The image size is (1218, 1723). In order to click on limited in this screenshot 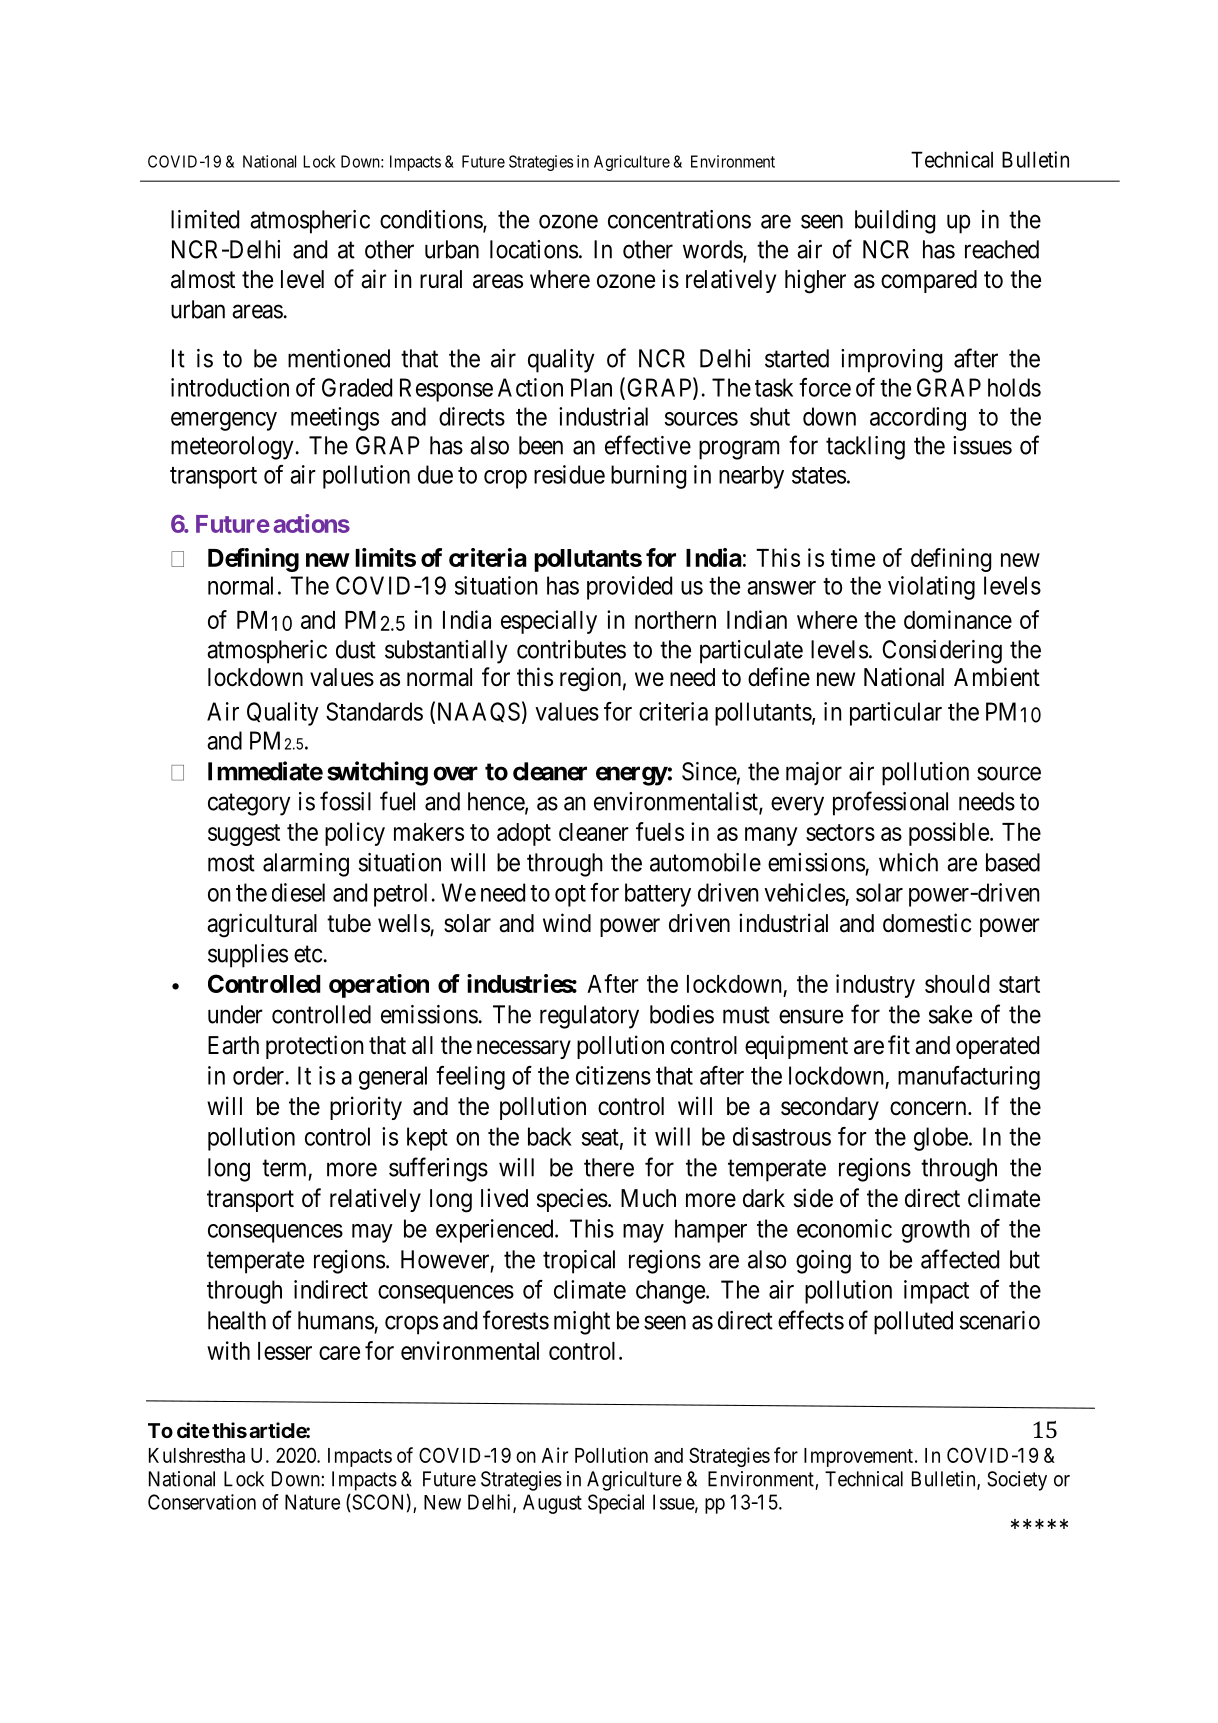, I will do `click(205, 219)`.
